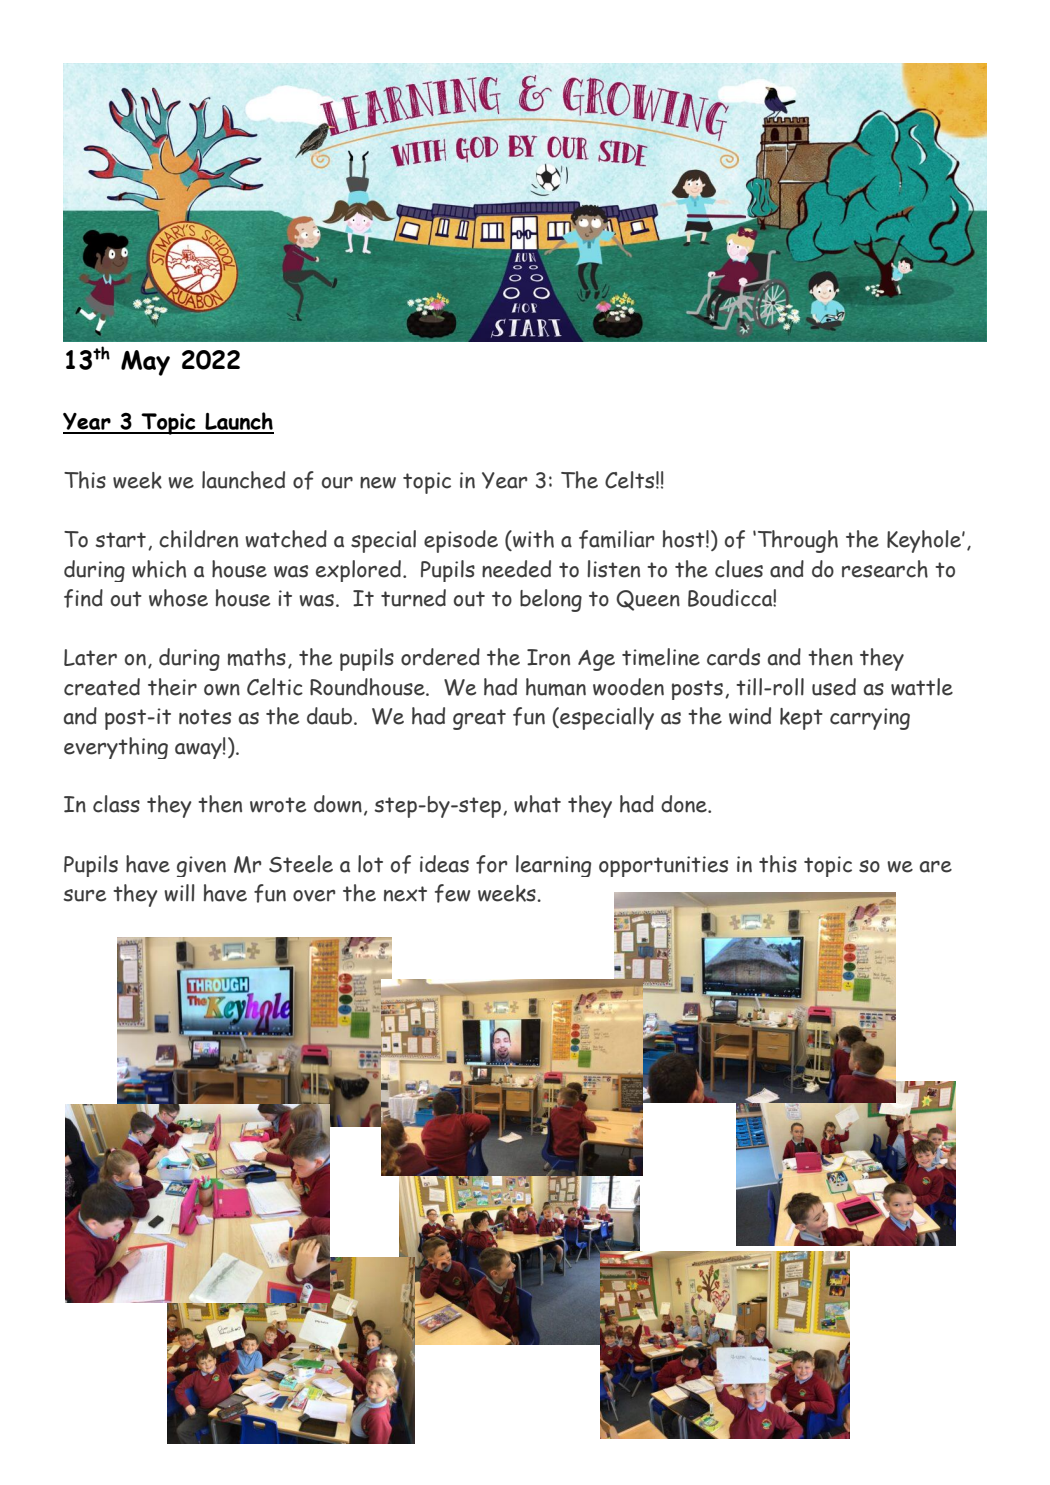  Describe the element at coordinates (548, 657) in the page. I see `Iron` at that location.
